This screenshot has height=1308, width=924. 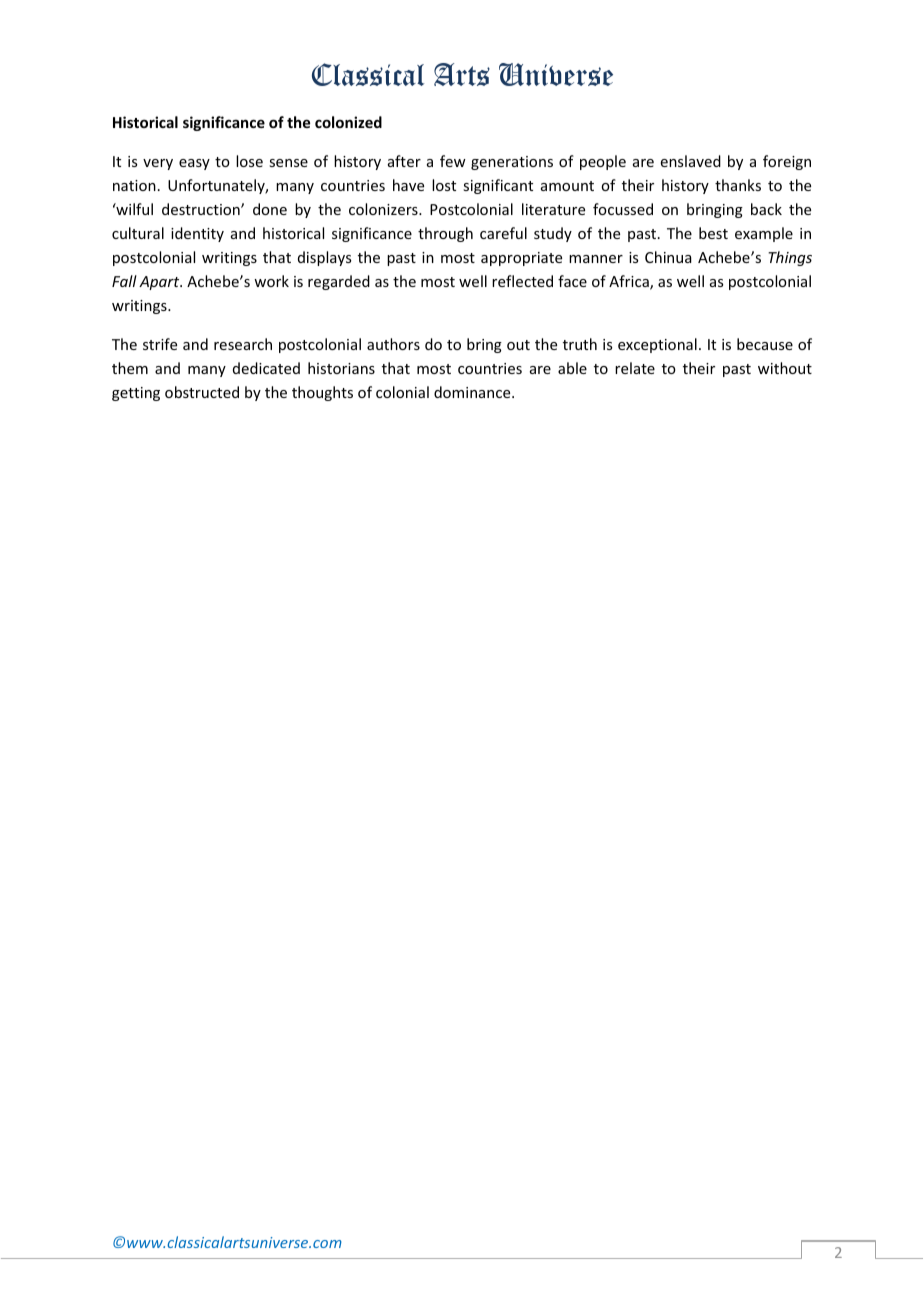 I want to click on obstructed, so click(x=202, y=392).
